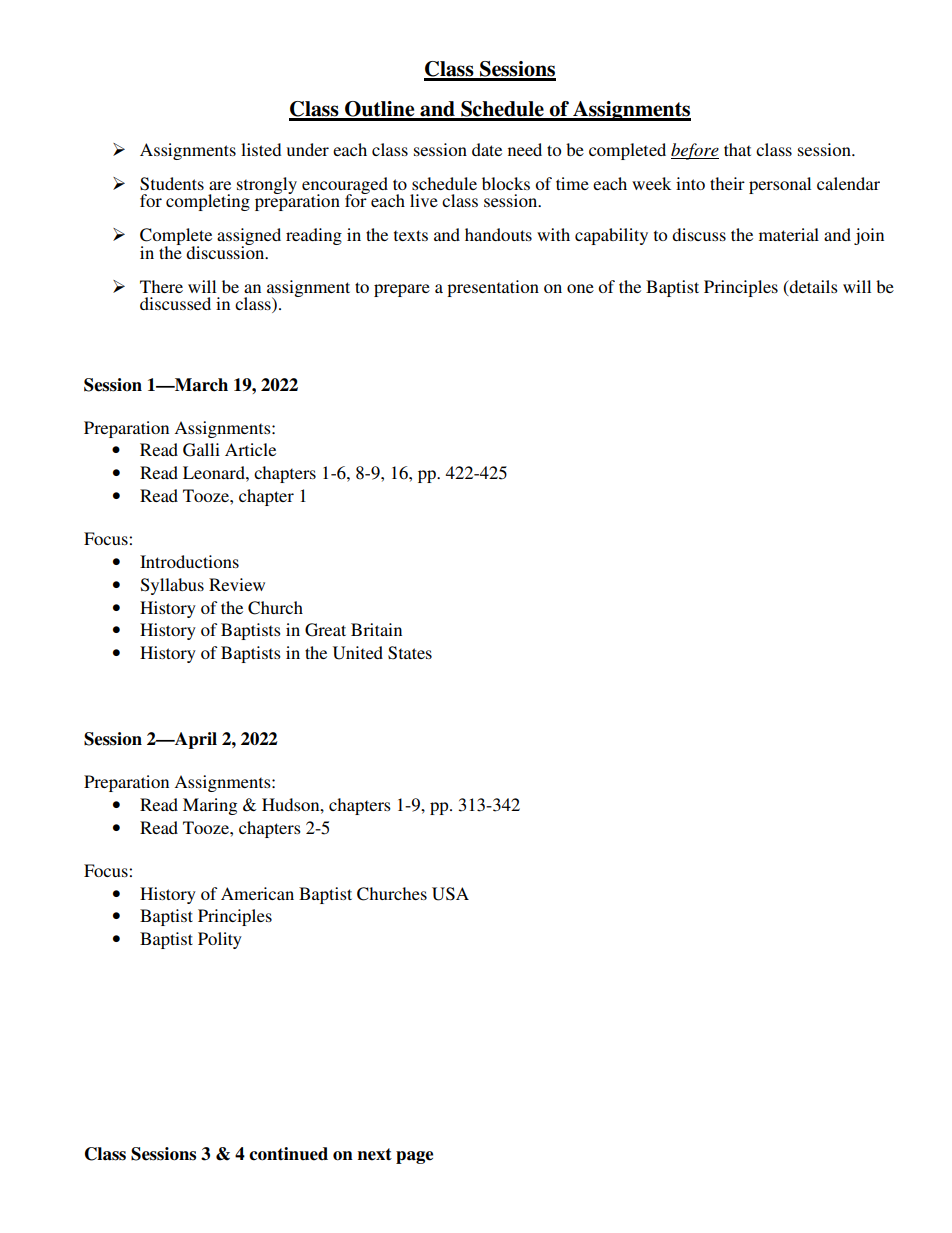 This screenshot has height=1233, width=952. Describe the element at coordinates (257, 893) in the screenshot. I see `American` at that location.
